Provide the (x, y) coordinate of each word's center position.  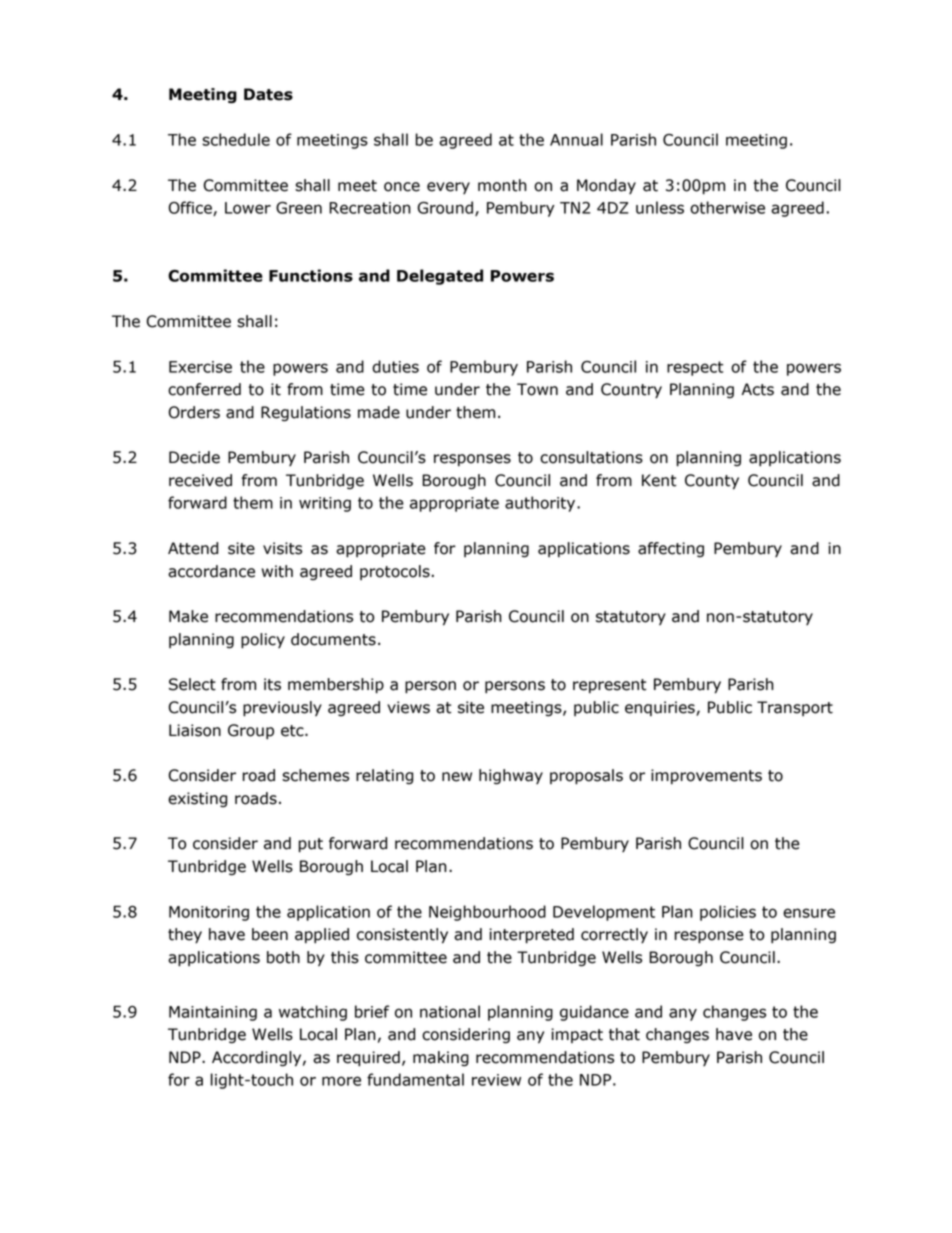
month (502, 185)
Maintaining (213, 1013)
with (277, 571)
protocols (395, 572)
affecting (671, 549)
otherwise (727, 207)
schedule (236, 139)
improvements (706, 776)
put (310, 845)
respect (695, 368)
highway (511, 777)
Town (537, 389)
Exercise (200, 367)
